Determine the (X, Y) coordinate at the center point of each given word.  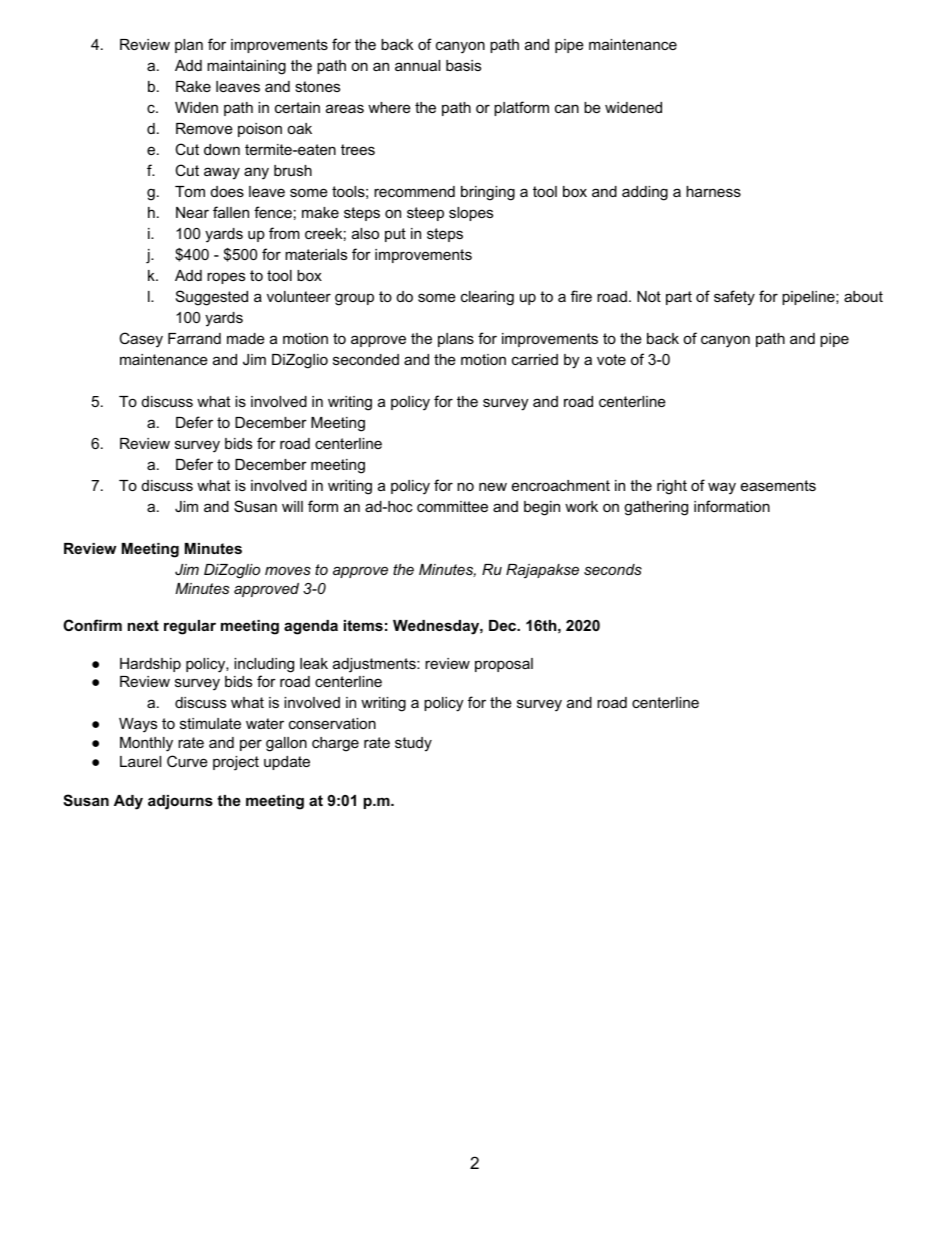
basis (463, 65)
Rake (193, 86)
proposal (504, 665)
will (292, 506)
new (493, 486)
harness (713, 191)
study (413, 744)
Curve (187, 761)
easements (778, 485)
